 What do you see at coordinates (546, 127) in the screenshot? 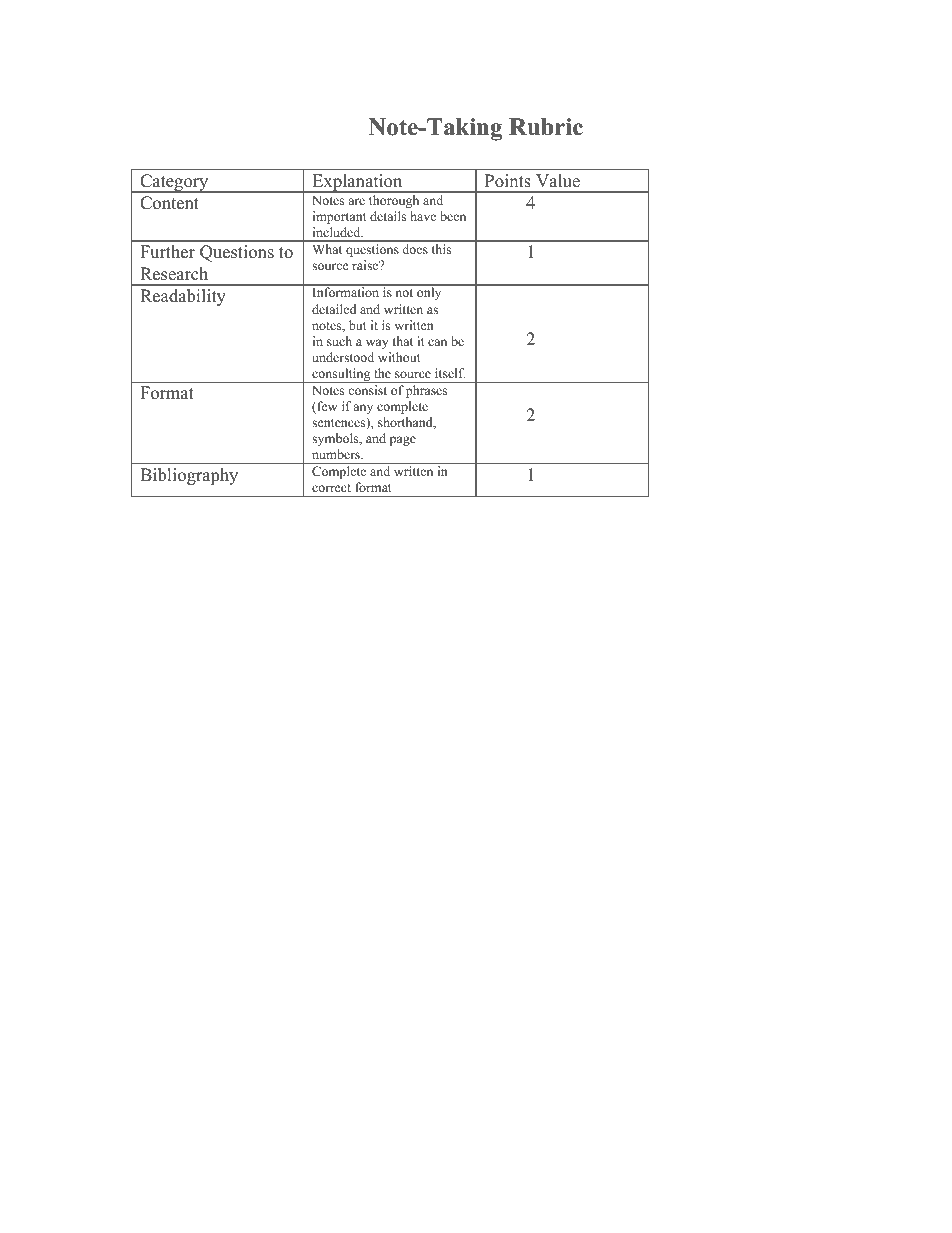
I see `Rubric` at bounding box center [546, 127].
